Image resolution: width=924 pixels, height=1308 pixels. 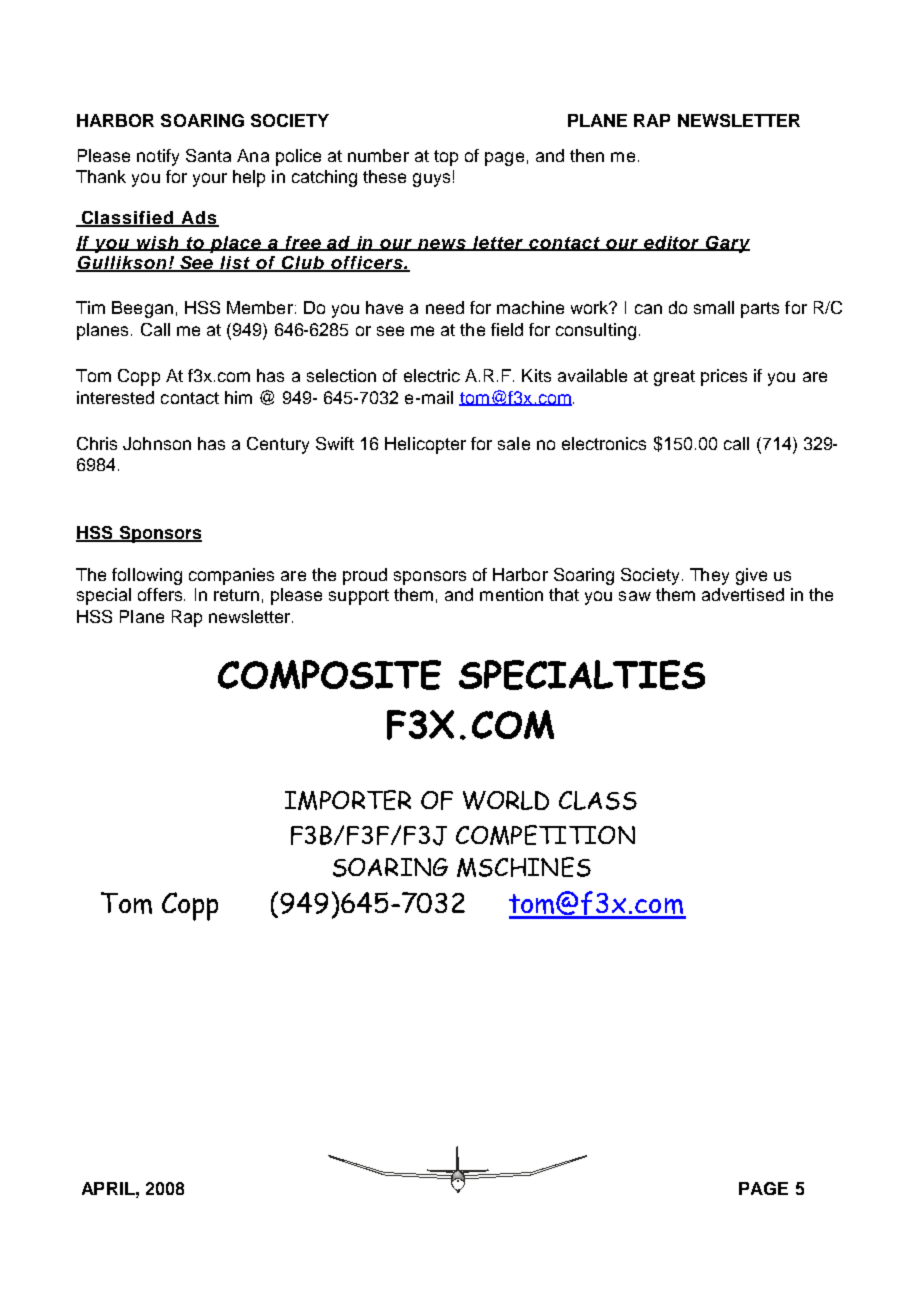 I want to click on offers, so click(x=161, y=594).
